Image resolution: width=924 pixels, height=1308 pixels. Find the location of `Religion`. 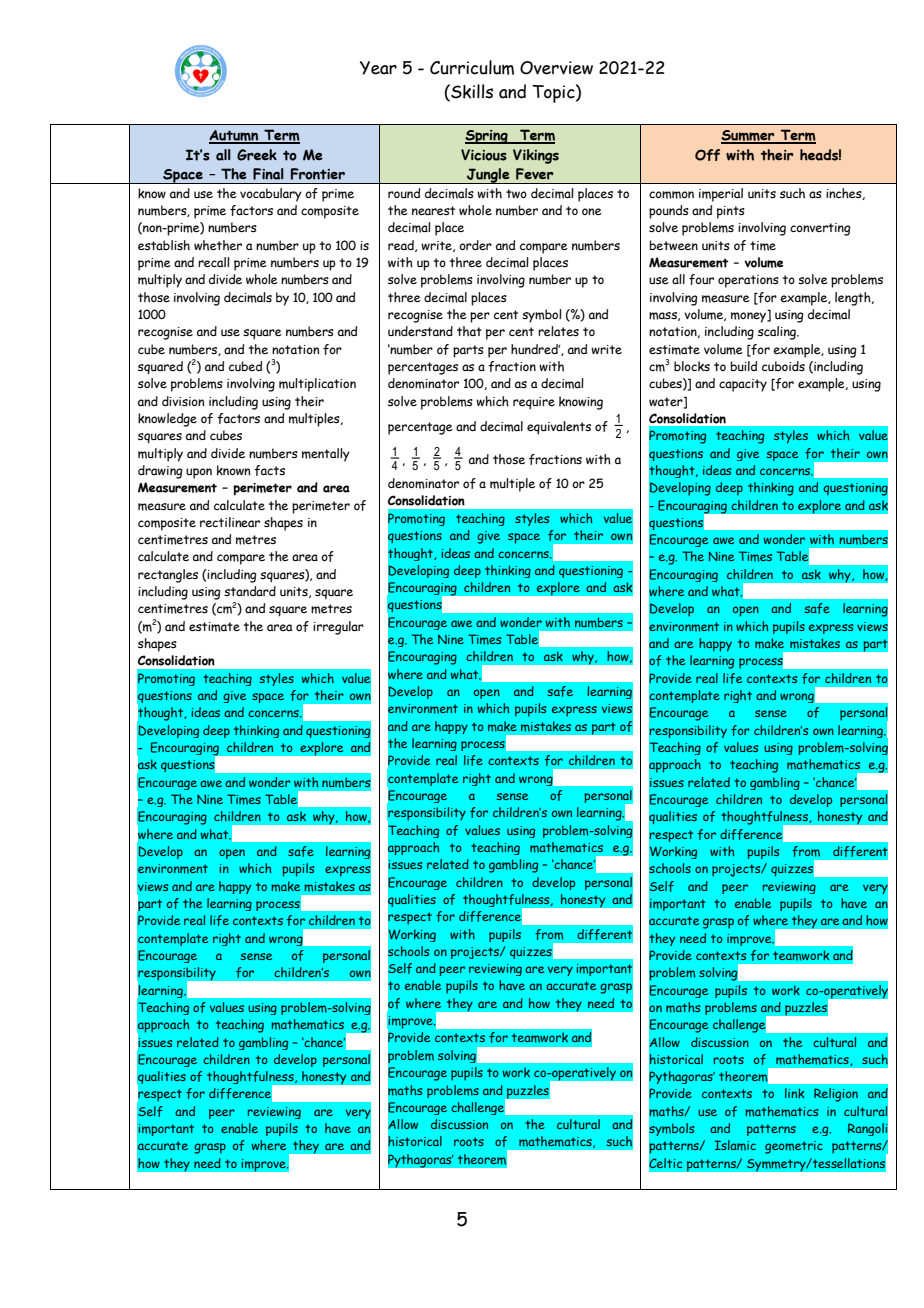

Religion is located at coordinates (836, 1095).
